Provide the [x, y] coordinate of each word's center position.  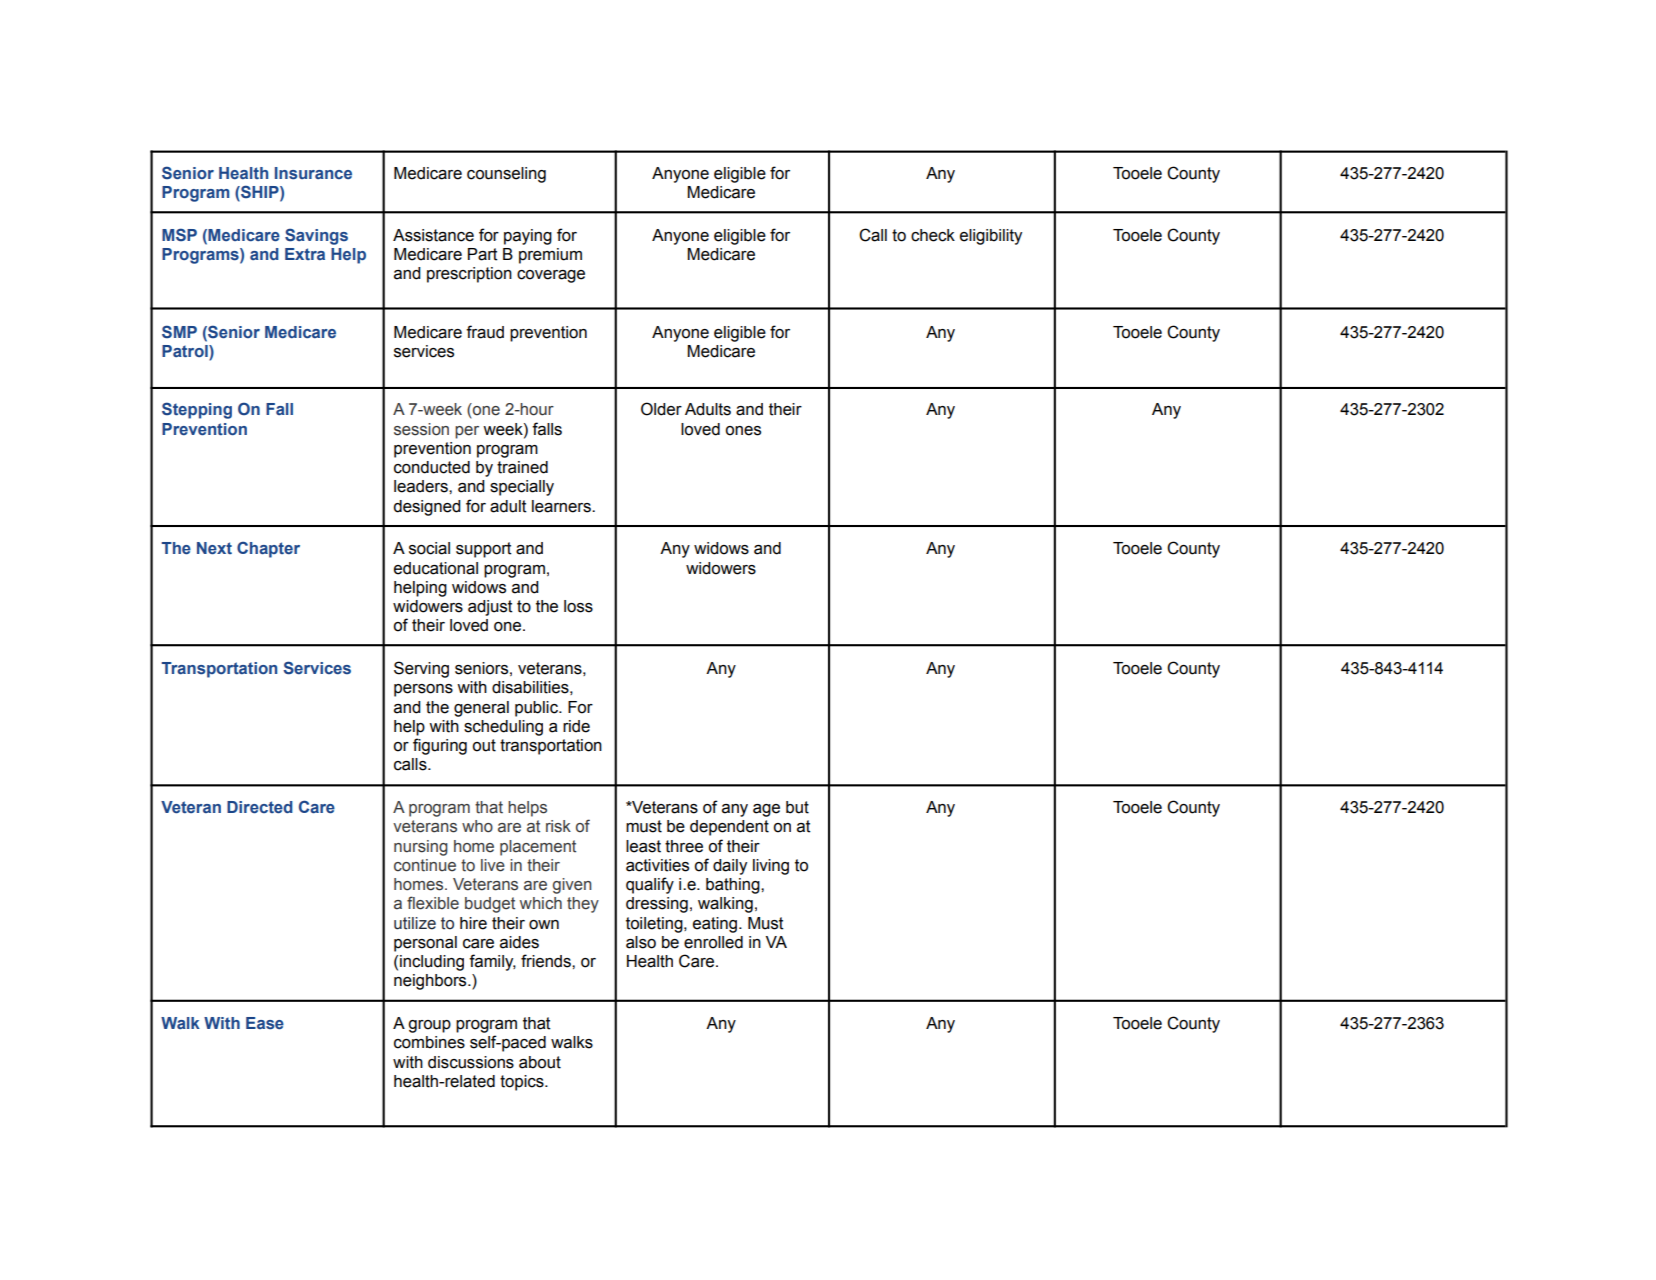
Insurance [313, 173]
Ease [265, 1023]
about [540, 1062]
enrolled [713, 942]
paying [528, 237]
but [797, 807]
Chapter [268, 549]
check [933, 235]
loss [578, 606]
